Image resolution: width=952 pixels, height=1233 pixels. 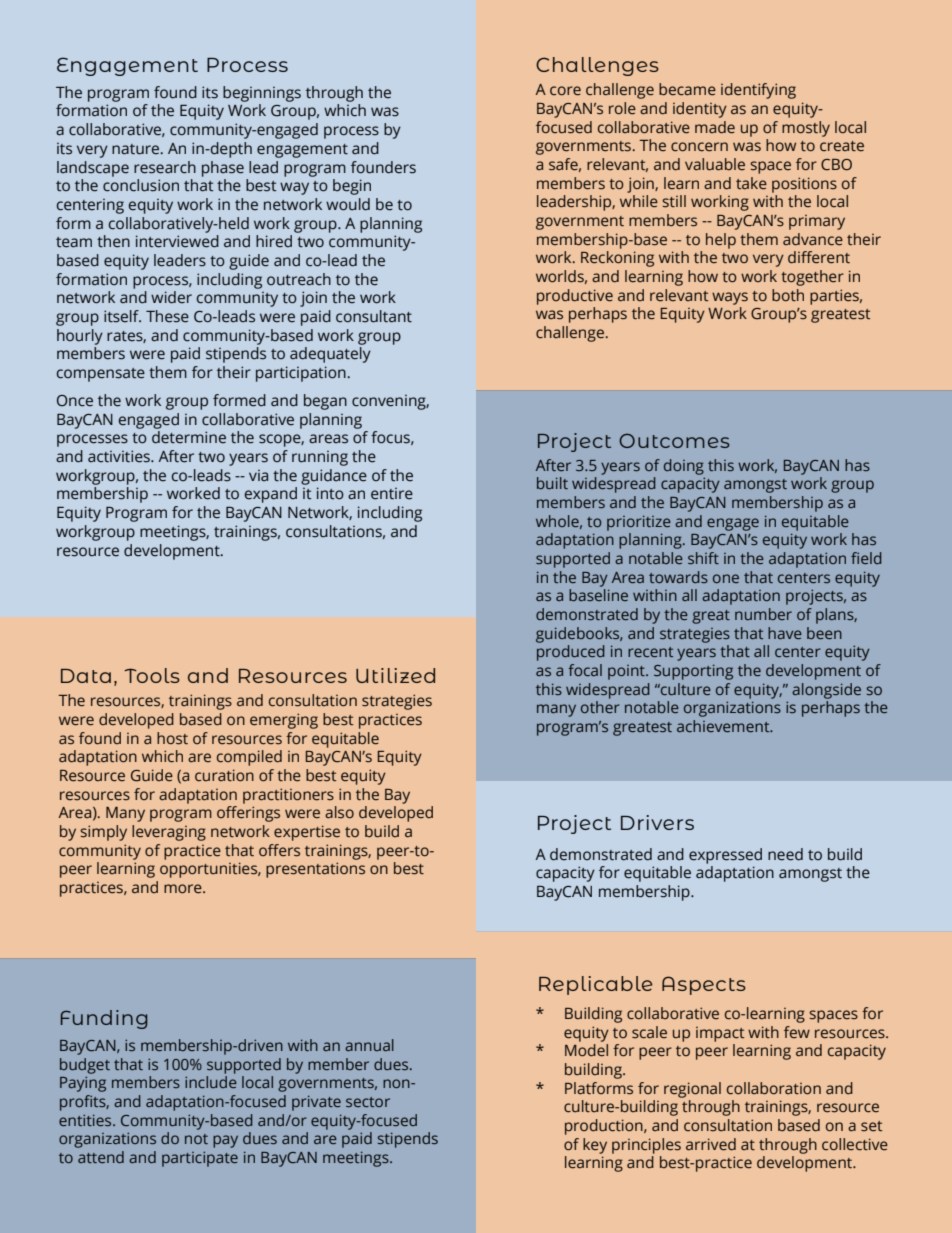 I want to click on doing, so click(x=684, y=467).
